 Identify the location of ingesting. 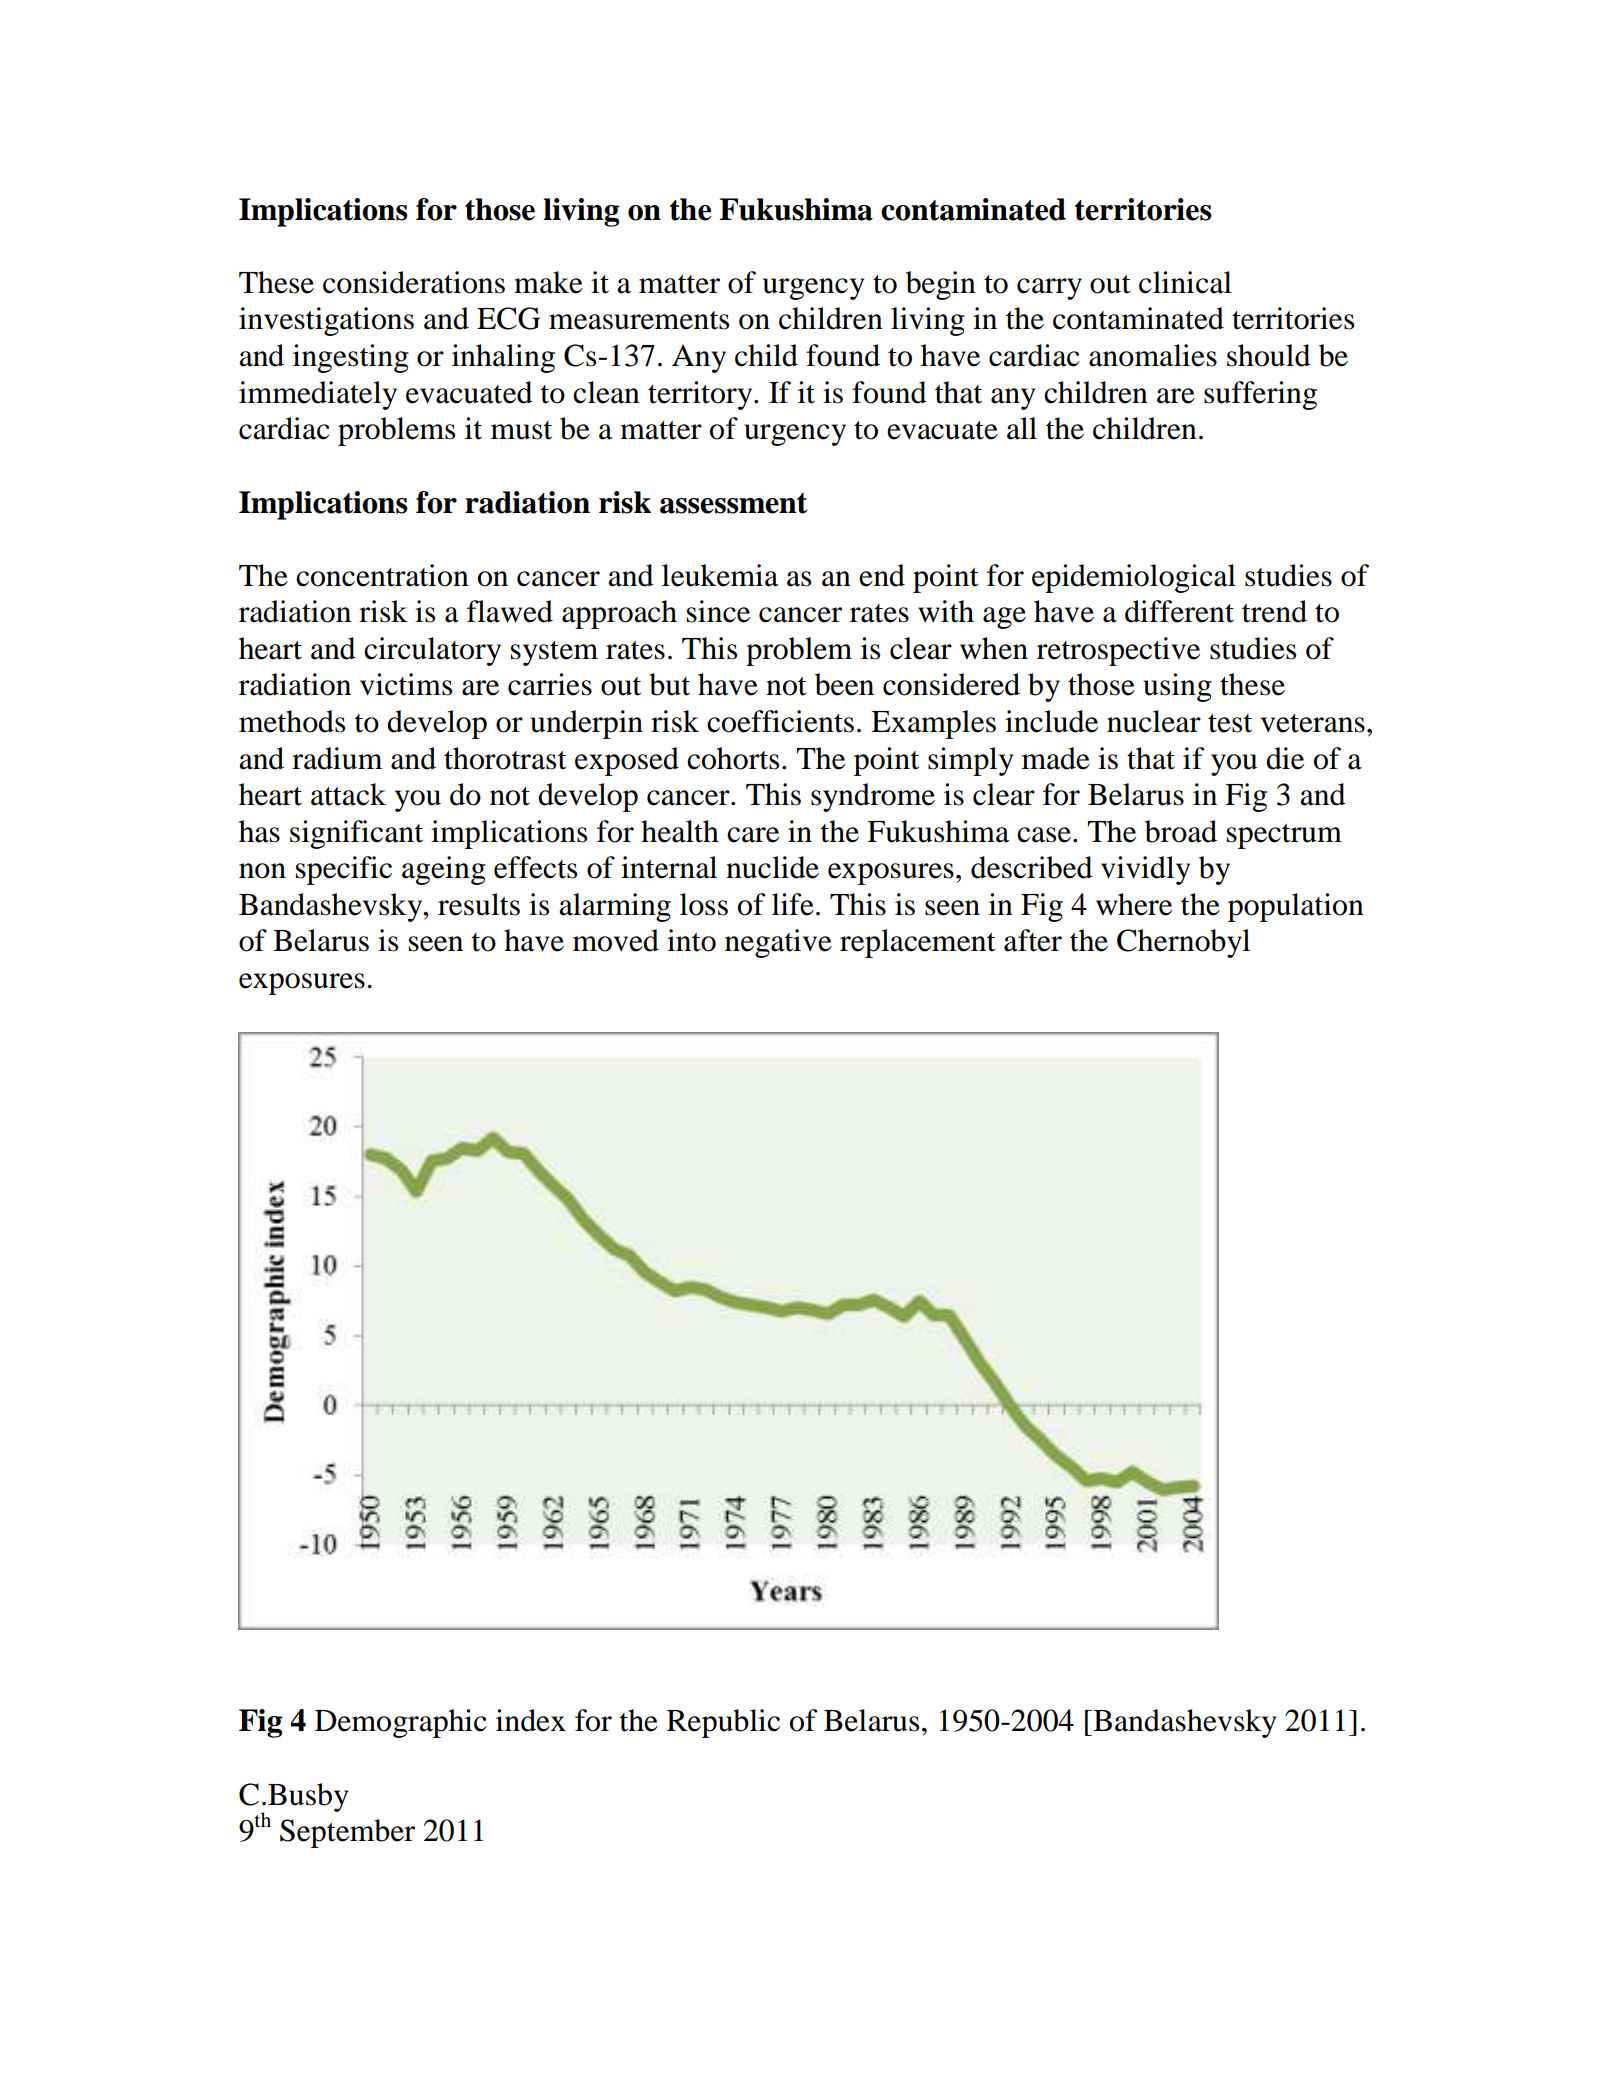
(351, 358).
